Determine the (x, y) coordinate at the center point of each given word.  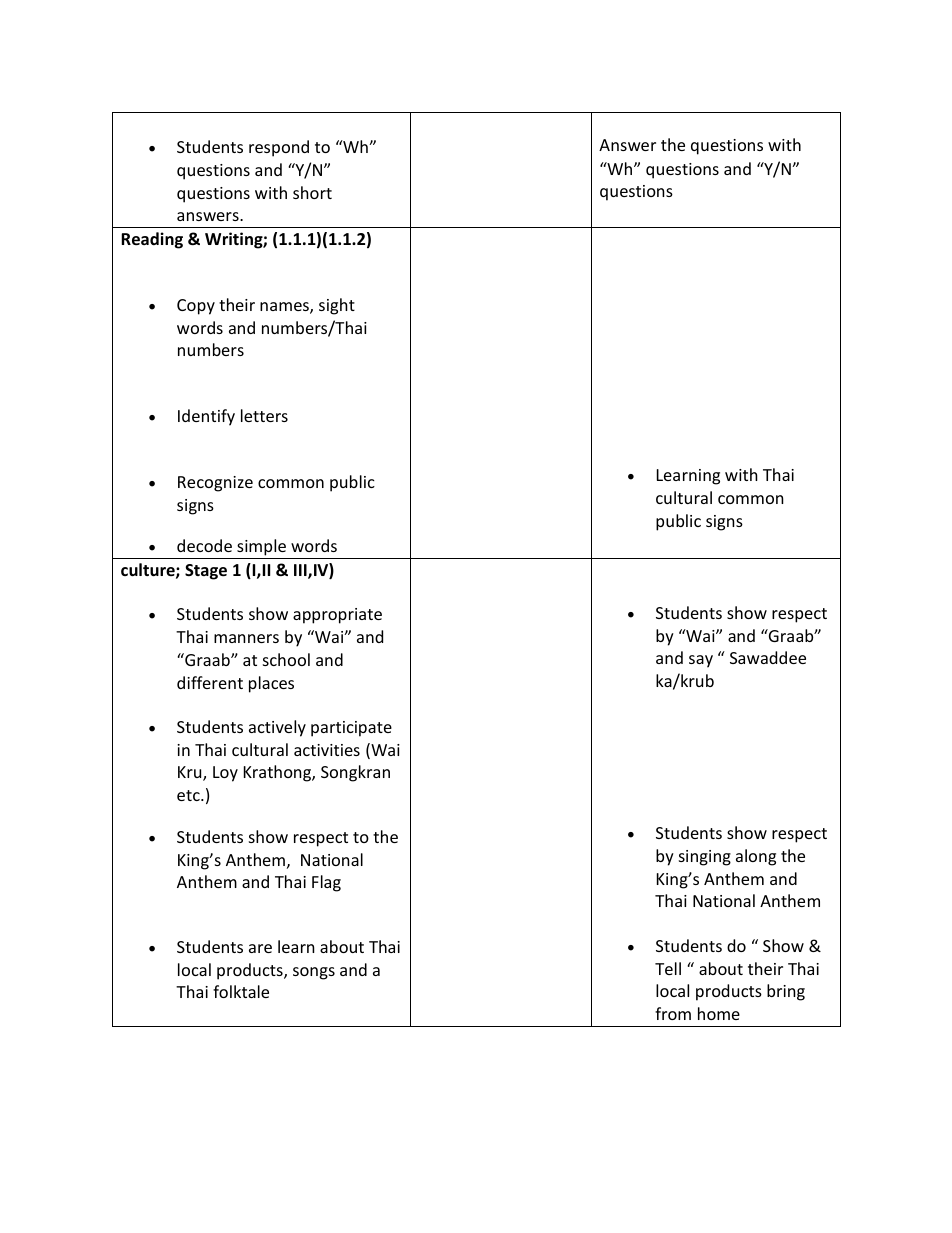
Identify (206, 417)
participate (351, 729)
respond (279, 148)
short (312, 192)
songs (314, 973)
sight (337, 306)
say (701, 661)
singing (705, 858)
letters (264, 415)
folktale (241, 991)
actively (277, 728)
